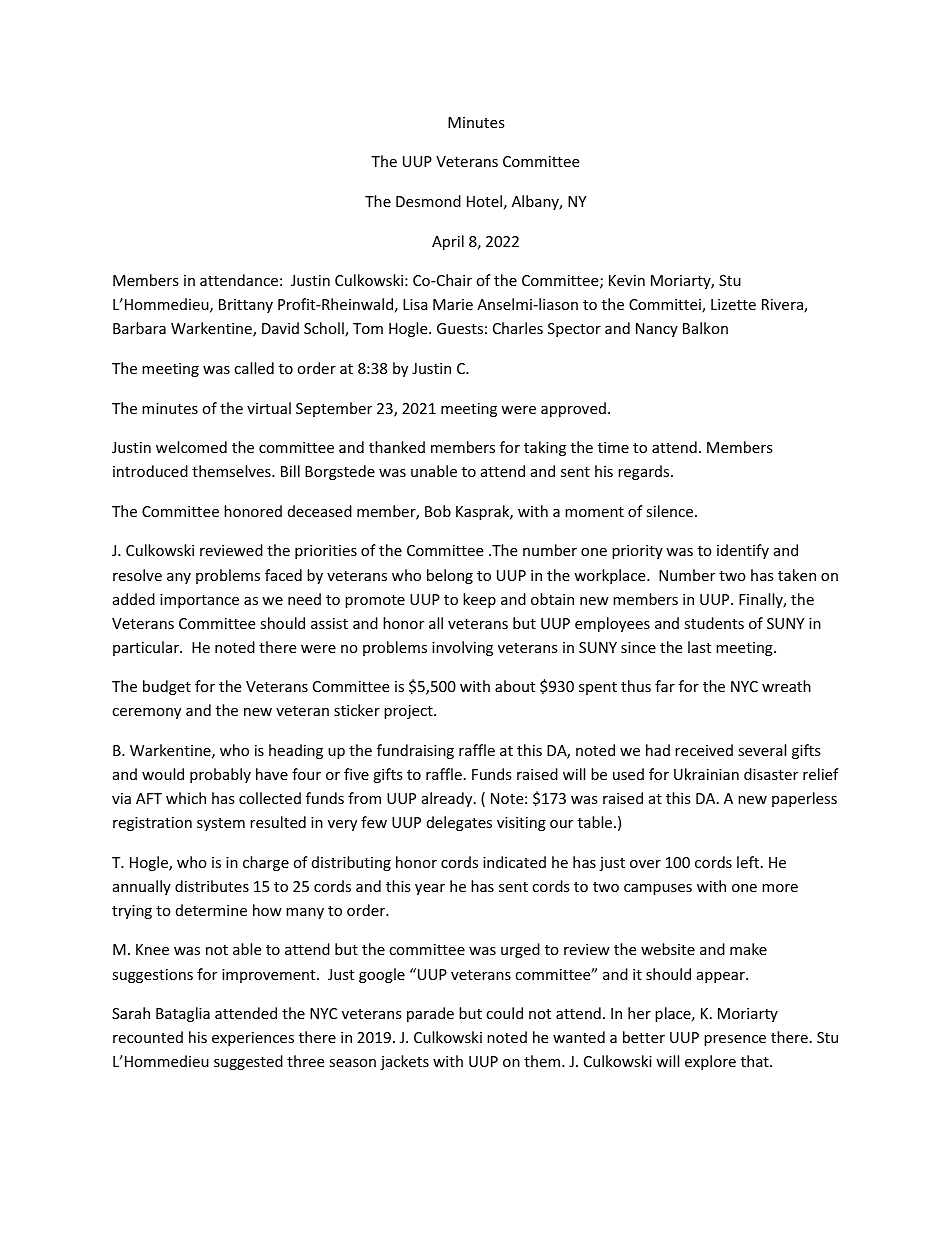 The image size is (952, 1233). Describe the element at coordinates (459, 823) in the screenshot. I see `delegates` at that location.
